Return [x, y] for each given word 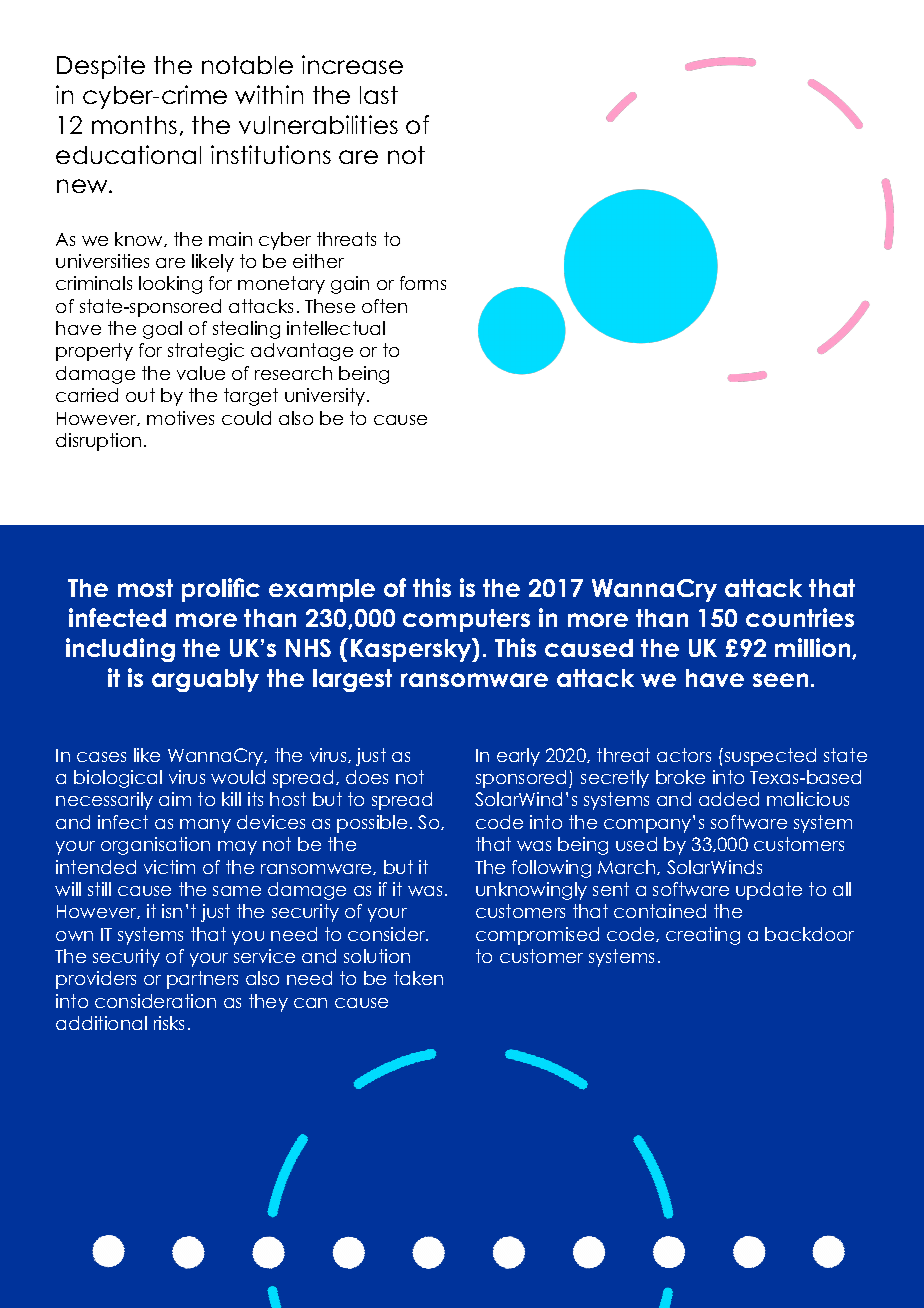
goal [162, 330]
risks [169, 1023]
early [518, 757]
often [384, 306]
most [145, 588]
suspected [770, 757]
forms [423, 283]
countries [800, 617]
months [134, 125]
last [379, 95]
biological [118, 779]
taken [418, 978]
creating [703, 936]
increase [352, 64]
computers [466, 620]
